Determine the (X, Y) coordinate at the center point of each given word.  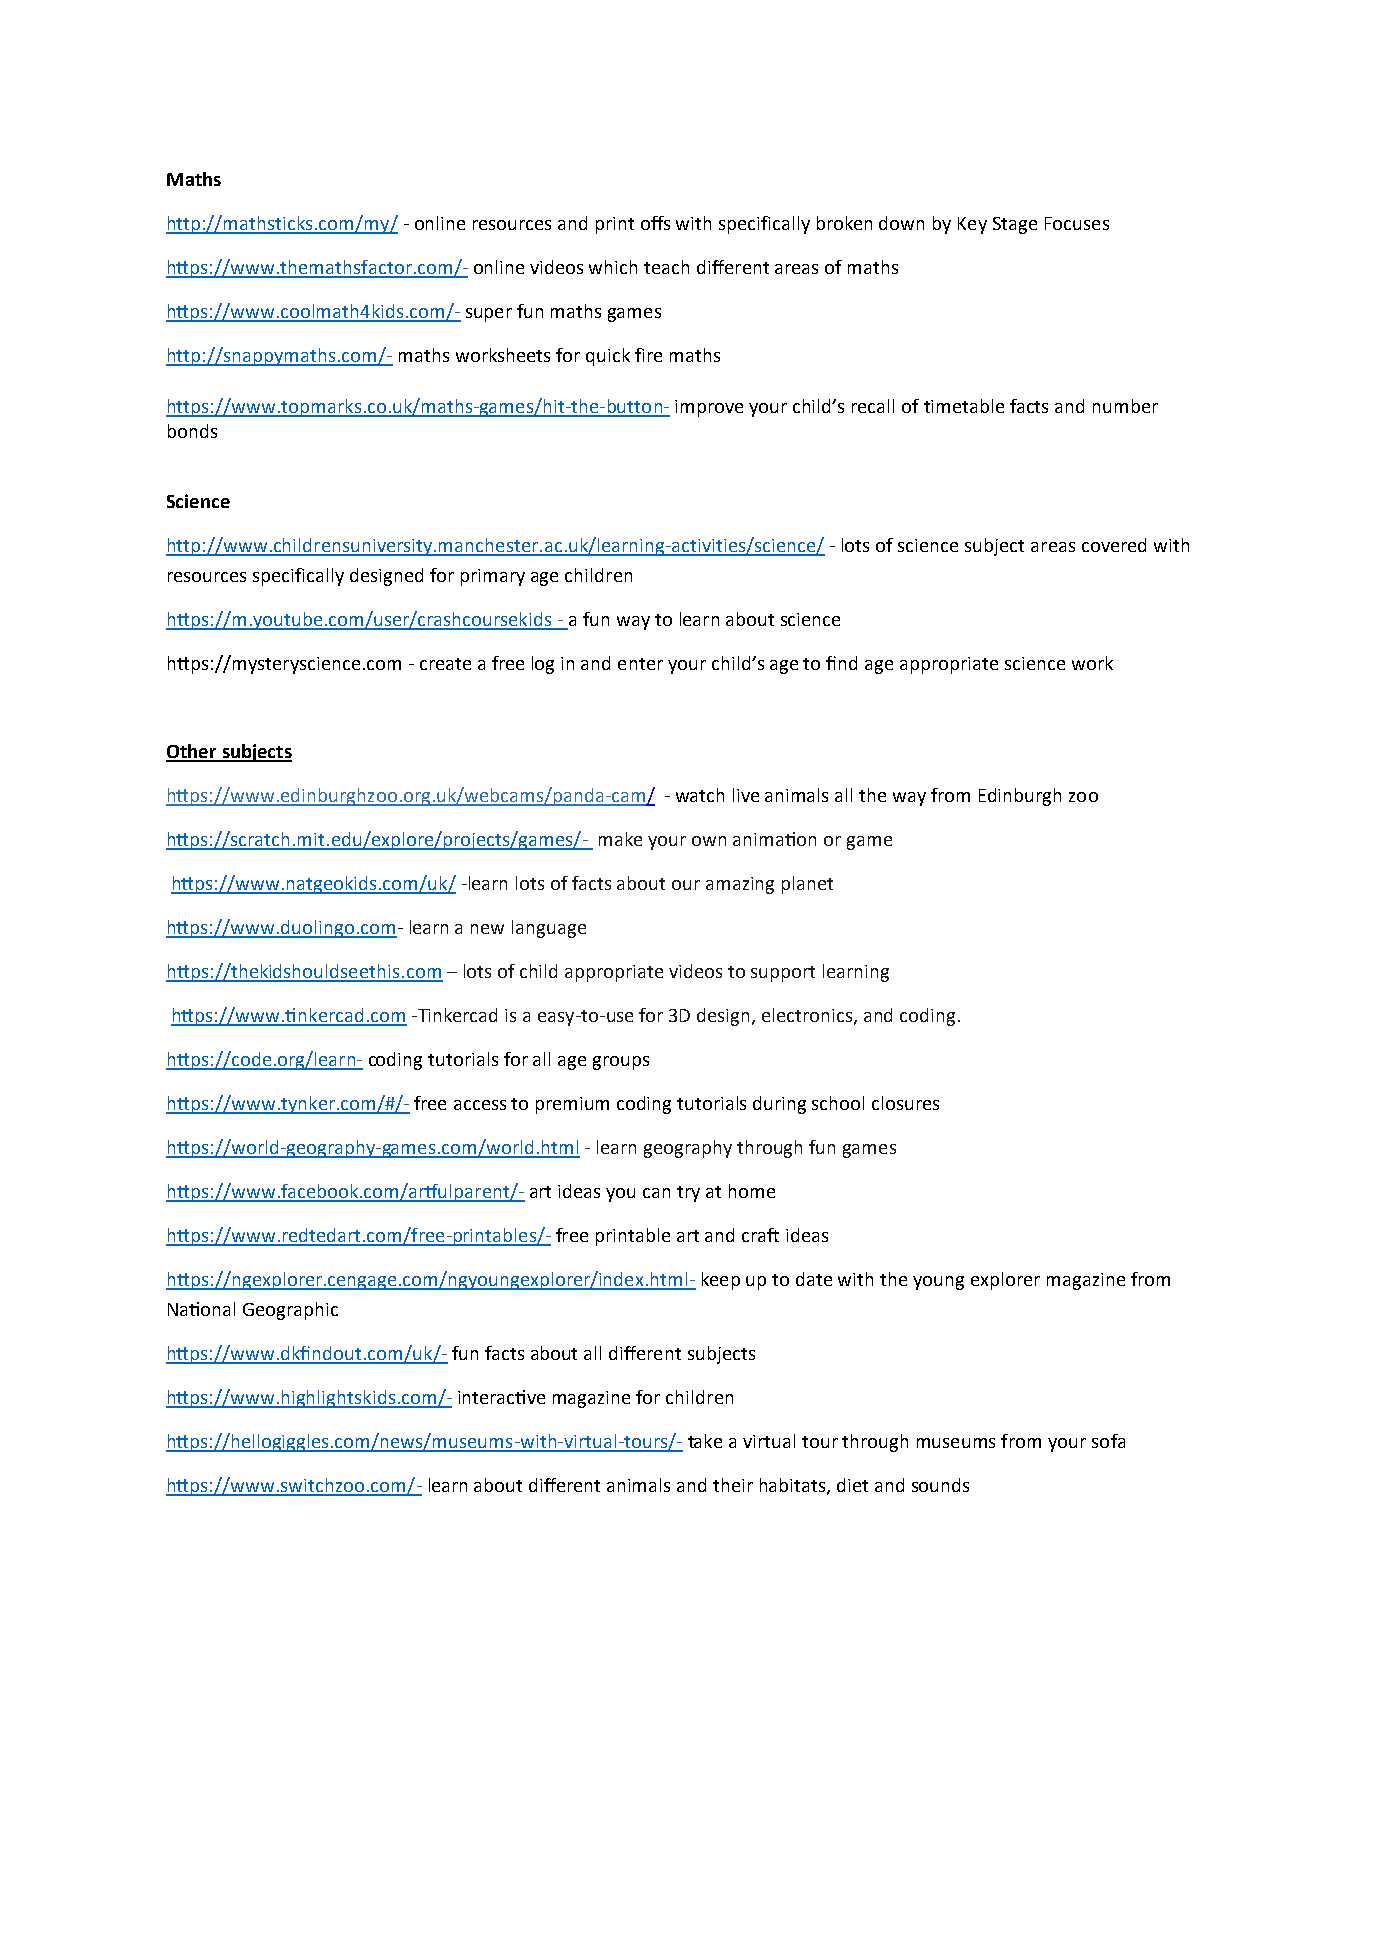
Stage (1015, 225)
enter (640, 664)
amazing (740, 885)
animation (774, 839)
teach (666, 267)
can (656, 1193)
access (480, 1105)
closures (905, 1103)
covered (1114, 545)
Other (192, 752)
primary (493, 577)
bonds (192, 431)
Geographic (290, 1311)
